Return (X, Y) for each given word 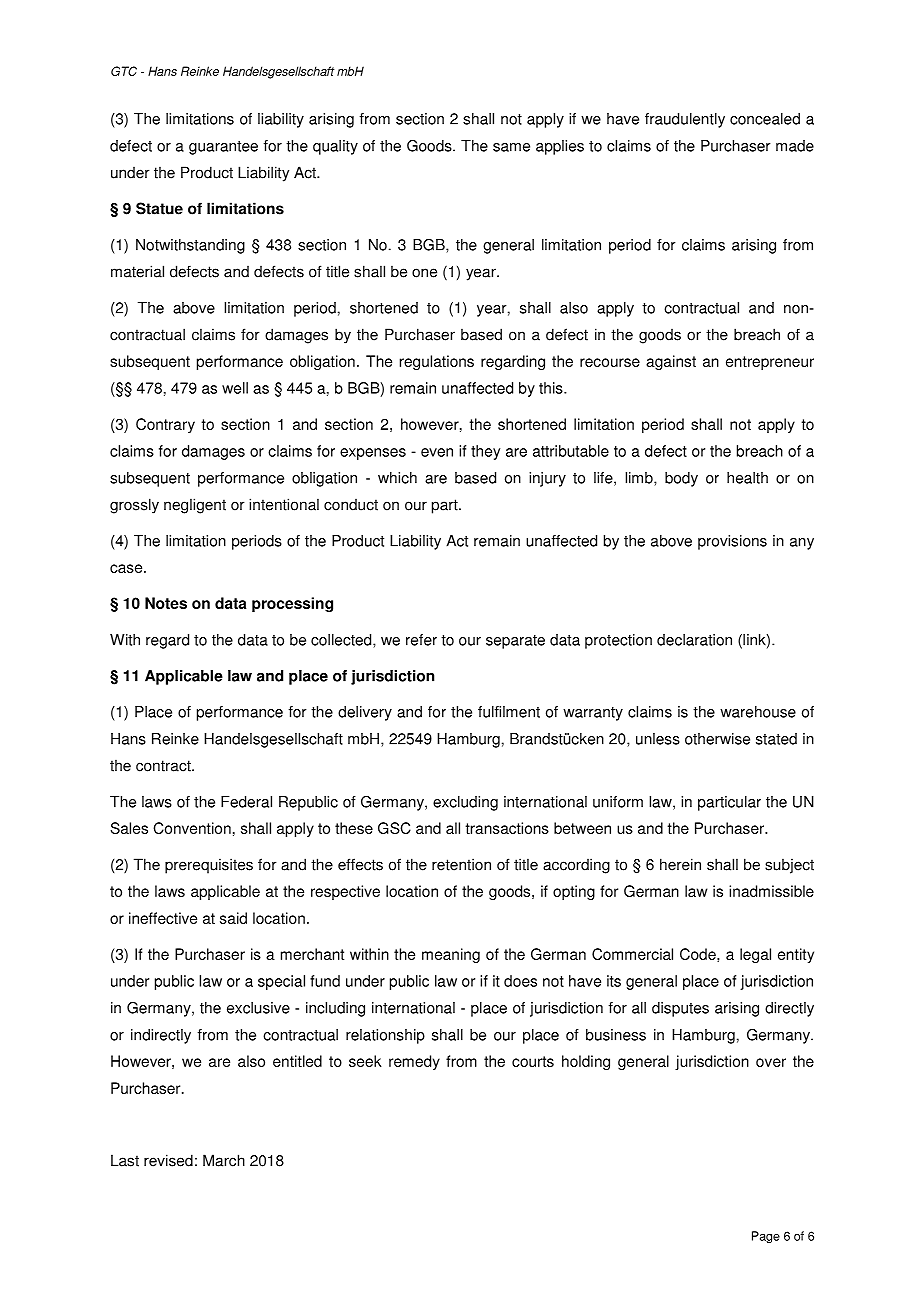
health (747, 478)
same (511, 147)
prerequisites (209, 866)
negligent (195, 506)
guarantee (223, 148)
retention (461, 864)
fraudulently (685, 120)
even (437, 452)
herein (680, 864)
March (224, 1160)
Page (766, 1237)
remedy (414, 1062)
